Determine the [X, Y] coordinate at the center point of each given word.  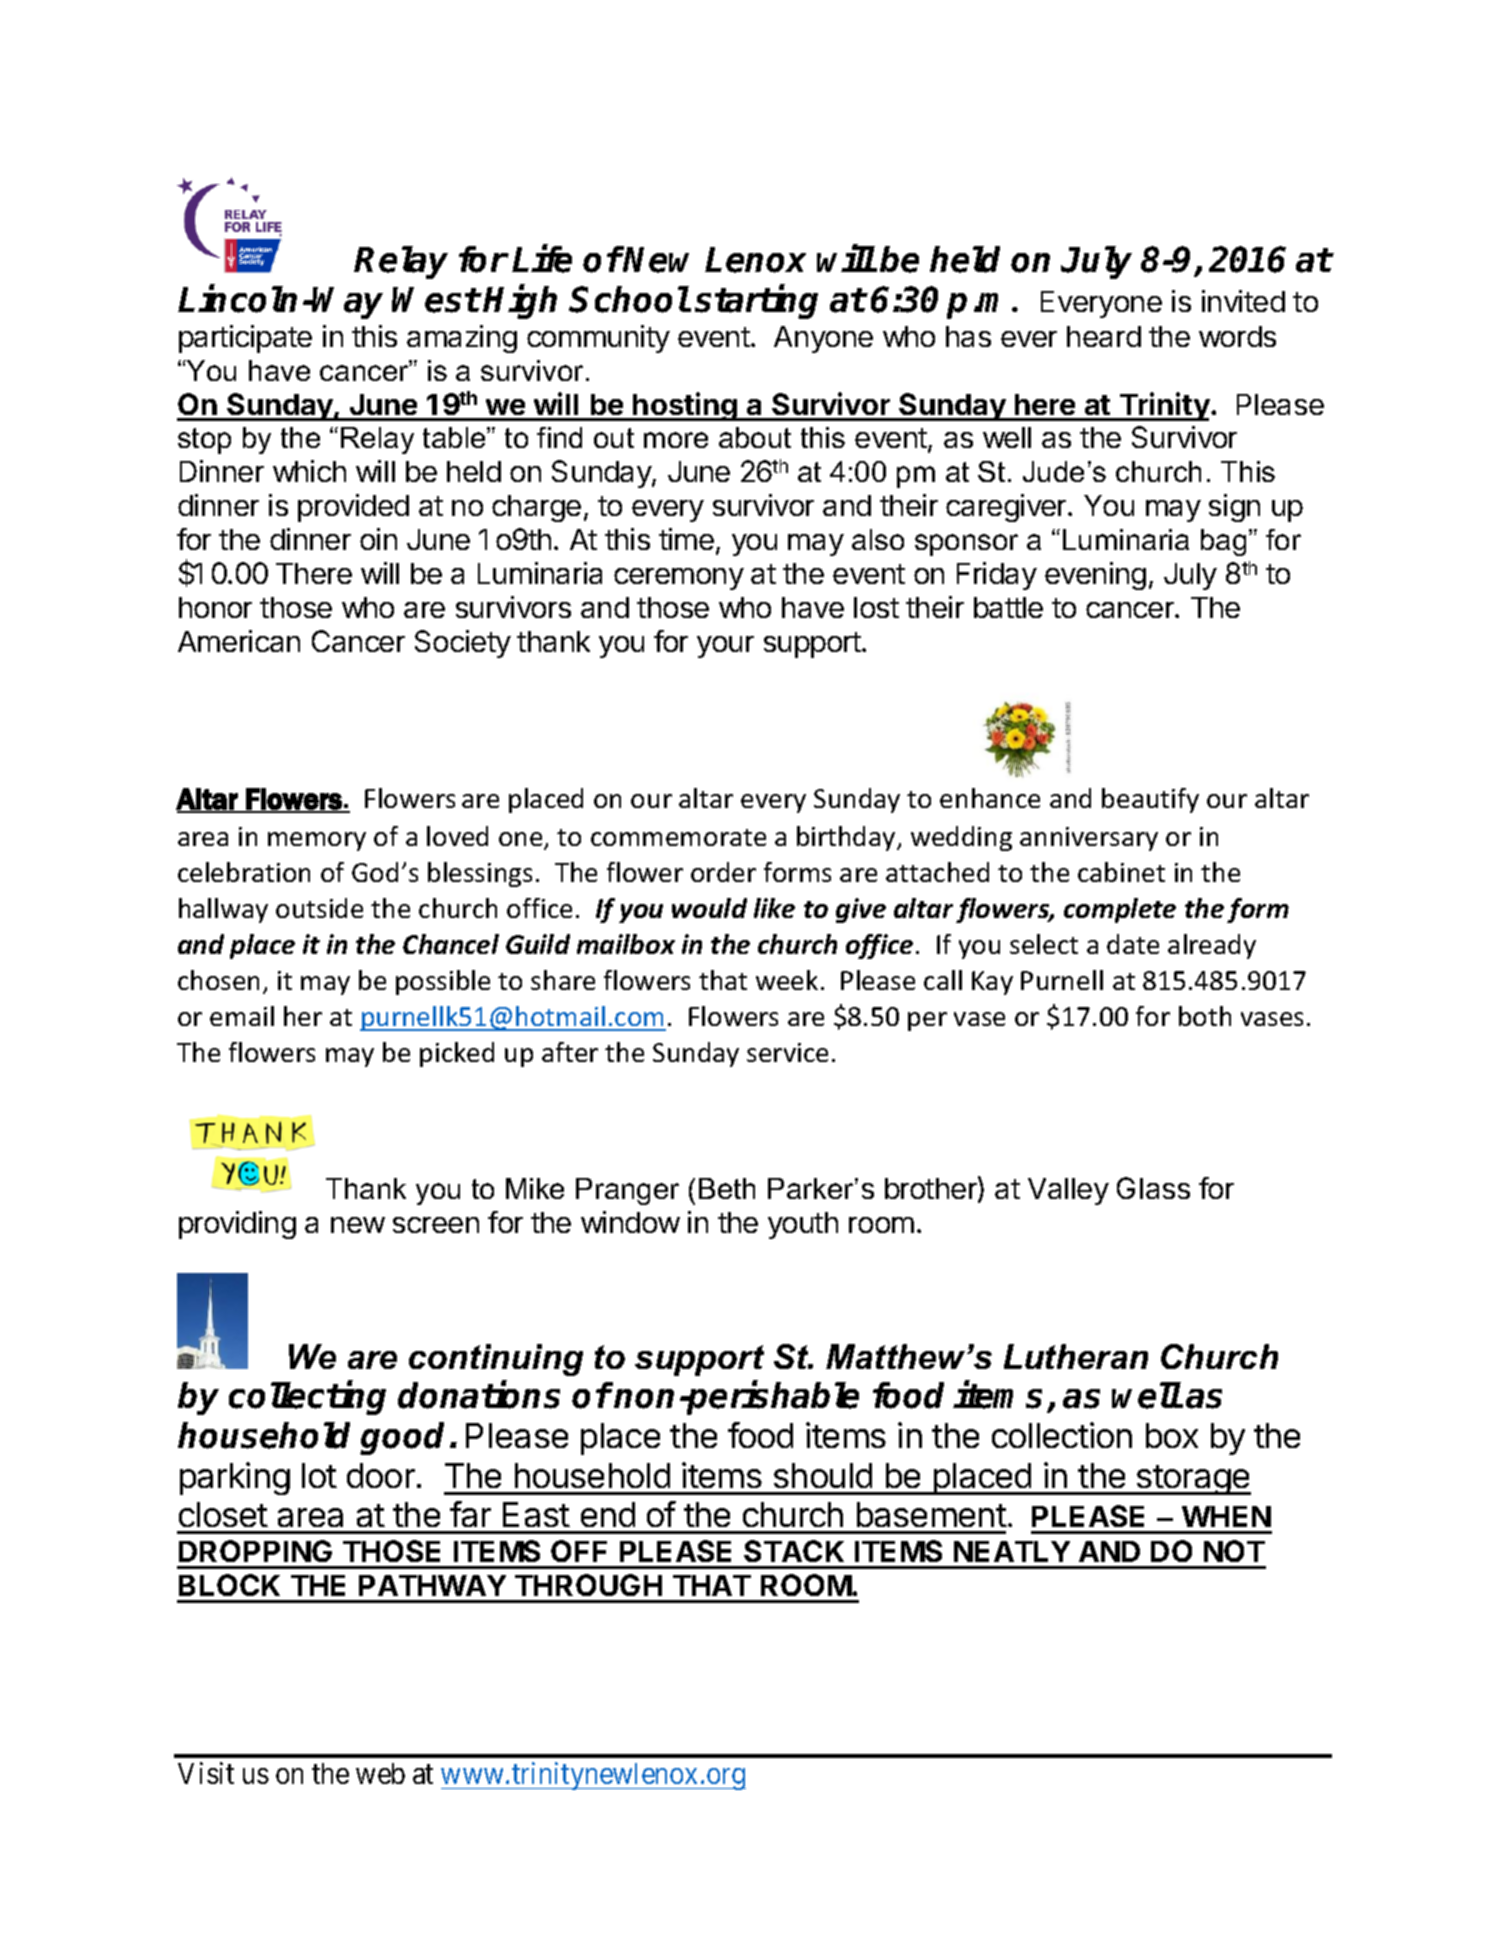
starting [756, 302]
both [1205, 1016]
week [787, 980]
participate [245, 339]
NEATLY [1012, 1551]
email [242, 1016]
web [380, 1773]
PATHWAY [432, 1585]
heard [1104, 336]
